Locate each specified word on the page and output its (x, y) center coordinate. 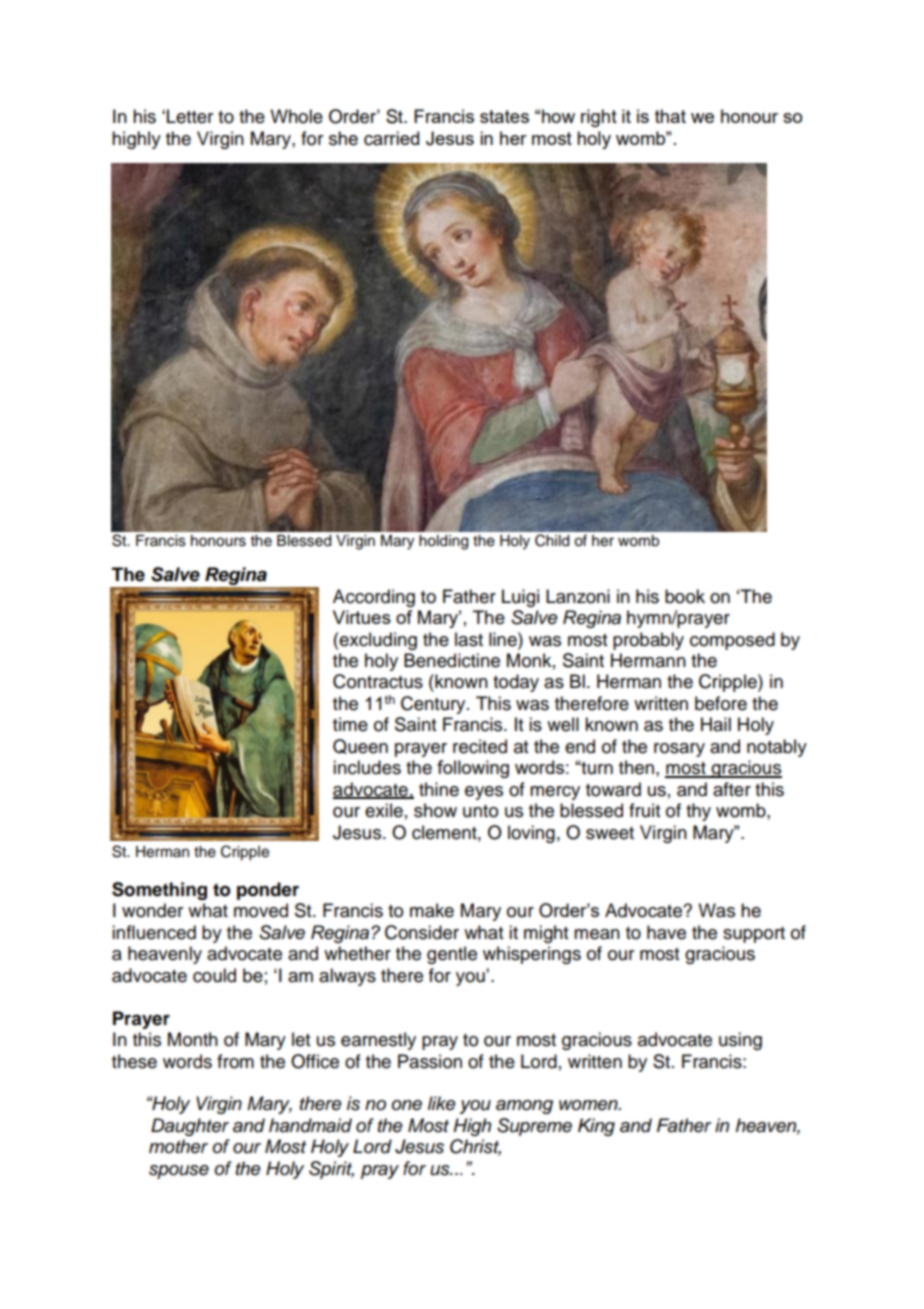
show (435, 810)
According (374, 598)
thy (698, 812)
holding (443, 542)
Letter (190, 116)
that (670, 116)
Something (159, 891)
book (685, 596)
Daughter (190, 1127)
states (504, 116)
